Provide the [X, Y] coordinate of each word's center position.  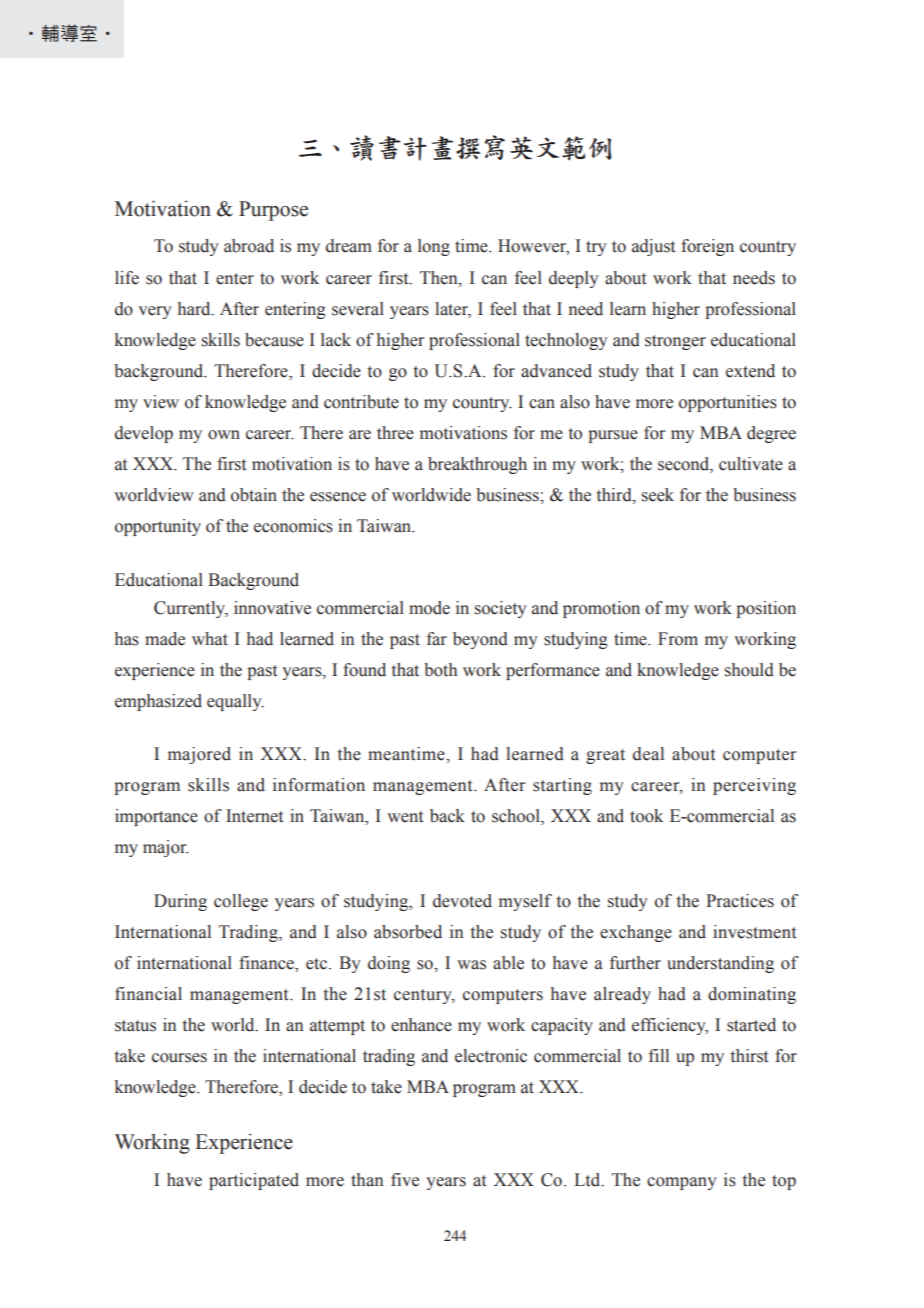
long [434, 247]
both [440, 670]
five [405, 1180]
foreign [707, 247]
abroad [249, 246]
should [749, 670]
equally [235, 702]
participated [254, 1181]
